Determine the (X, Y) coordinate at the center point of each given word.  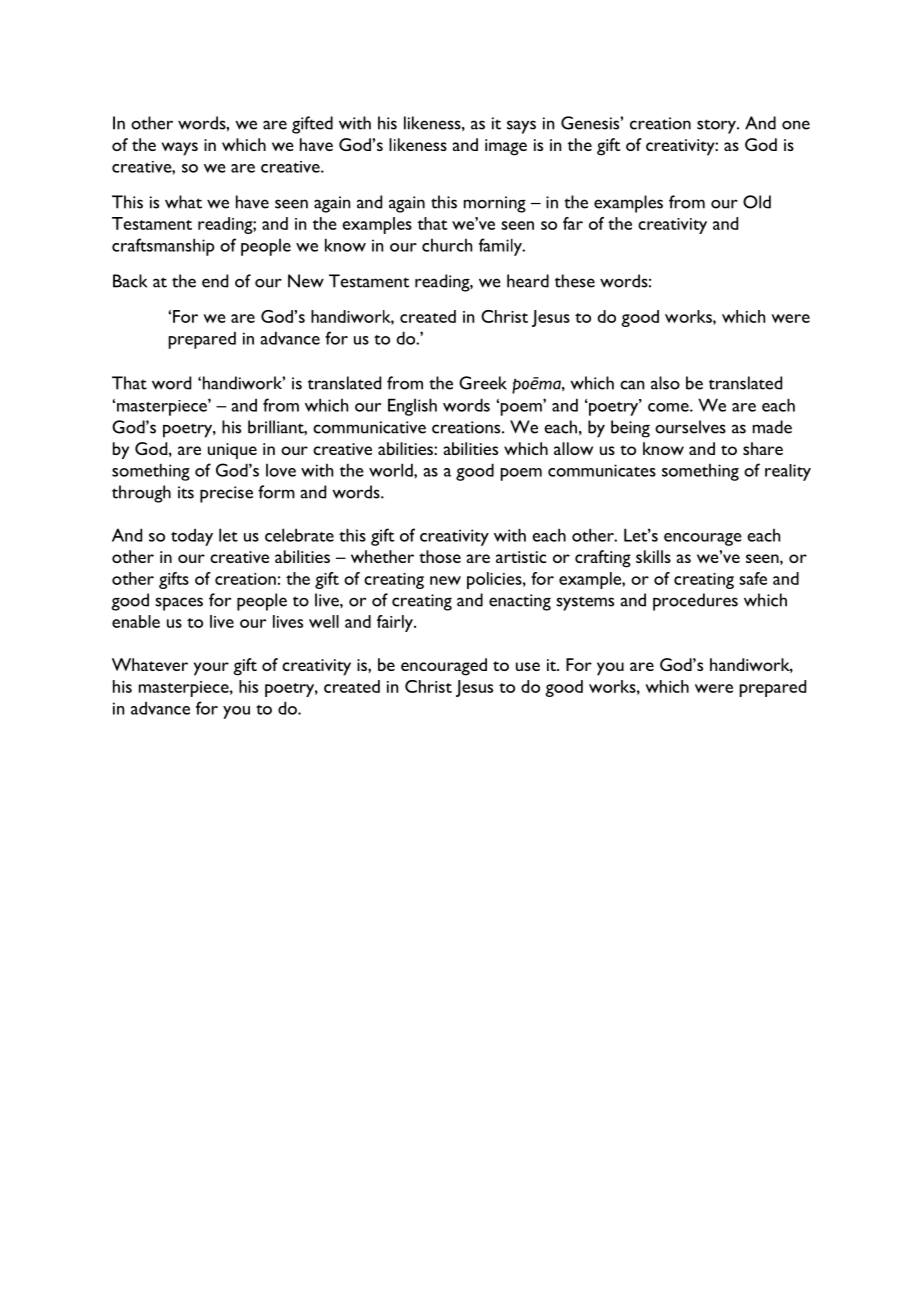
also (665, 383)
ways (180, 149)
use (528, 666)
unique (232, 451)
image (506, 147)
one (796, 125)
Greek (483, 383)
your (211, 669)
